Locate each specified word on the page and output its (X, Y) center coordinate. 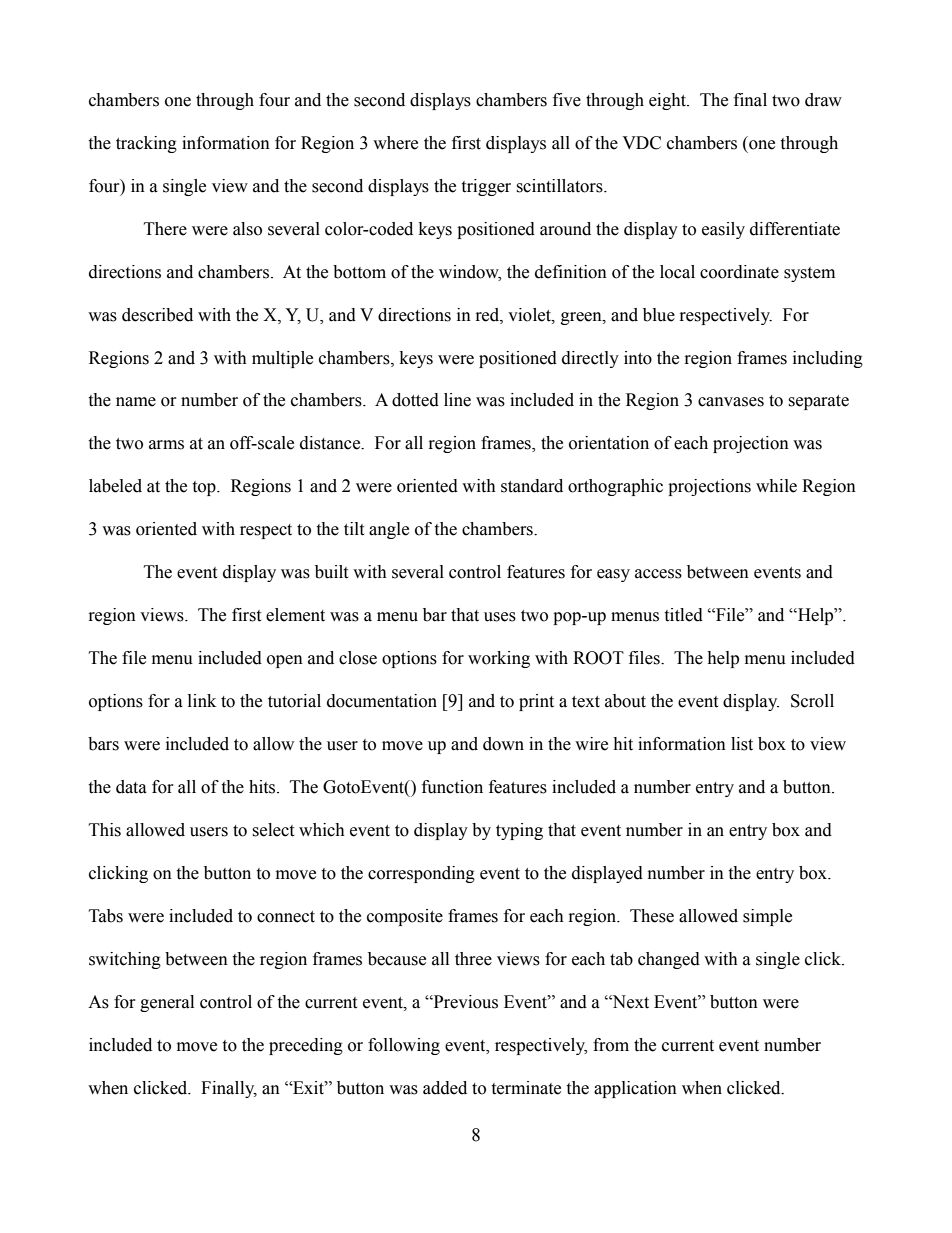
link (202, 700)
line (457, 400)
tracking (146, 144)
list (742, 744)
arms (166, 445)
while (776, 486)
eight (668, 101)
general (167, 1003)
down (503, 744)
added (445, 1088)
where (395, 143)
